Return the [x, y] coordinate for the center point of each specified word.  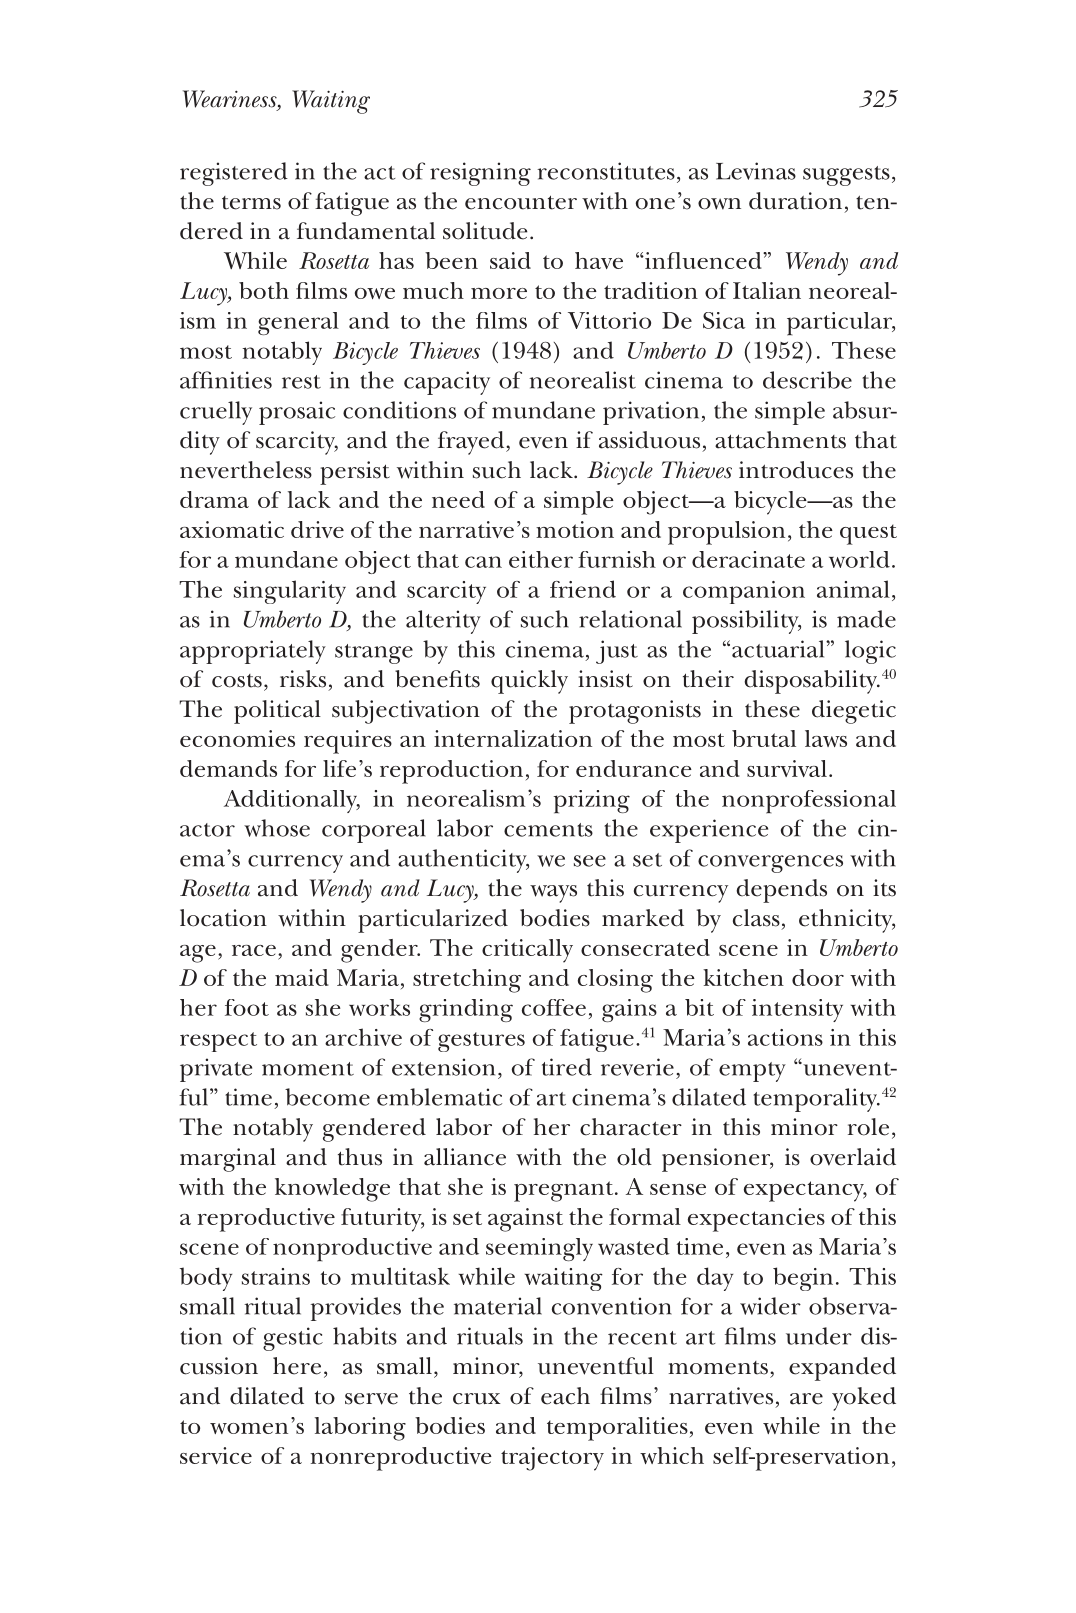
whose [277, 828]
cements [548, 830]
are [806, 1399]
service [216, 1455]
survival [787, 768]
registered [234, 174]
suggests [846, 176]
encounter [521, 202]
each [565, 1396]
